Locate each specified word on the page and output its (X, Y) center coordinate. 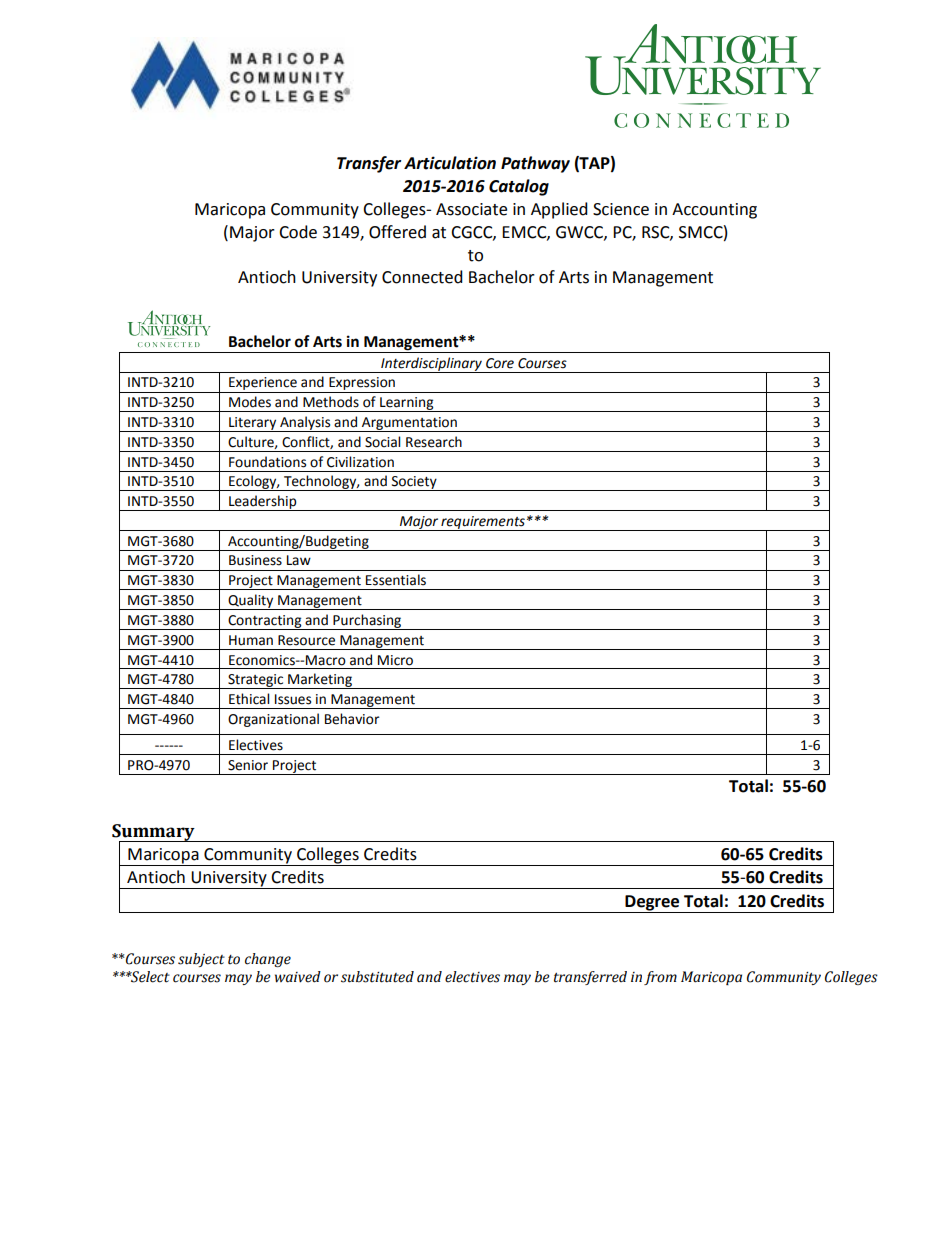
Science (621, 209)
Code (298, 232)
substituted (377, 977)
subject (201, 960)
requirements (483, 523)
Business (255, 560)
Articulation (450, 163)
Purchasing (367, 622)
